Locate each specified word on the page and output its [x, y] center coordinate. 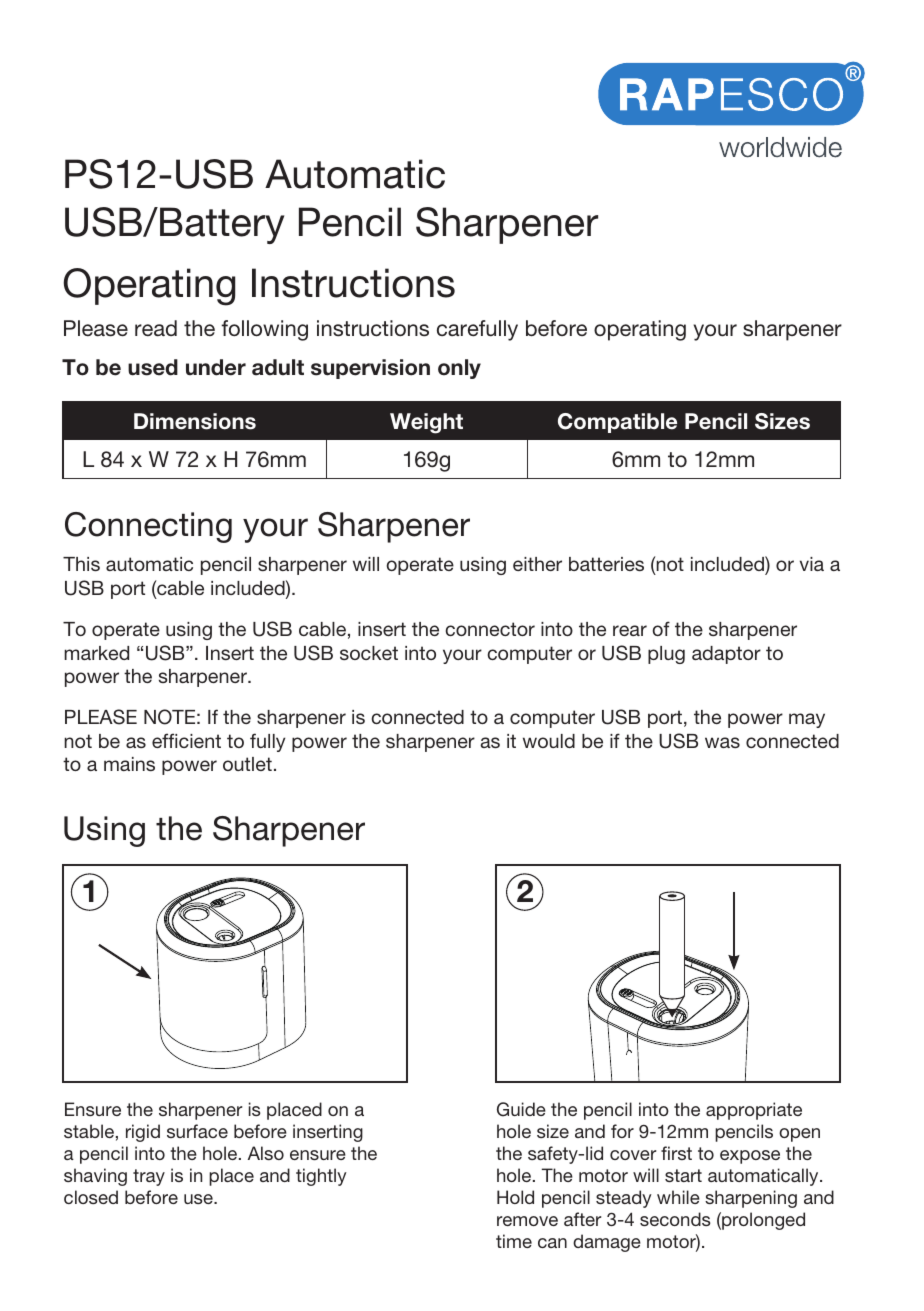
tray [149, 1177]
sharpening [751, 1199]
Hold [515, 1197]
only [459, 369]
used [153, 367]
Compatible [617, 423]
